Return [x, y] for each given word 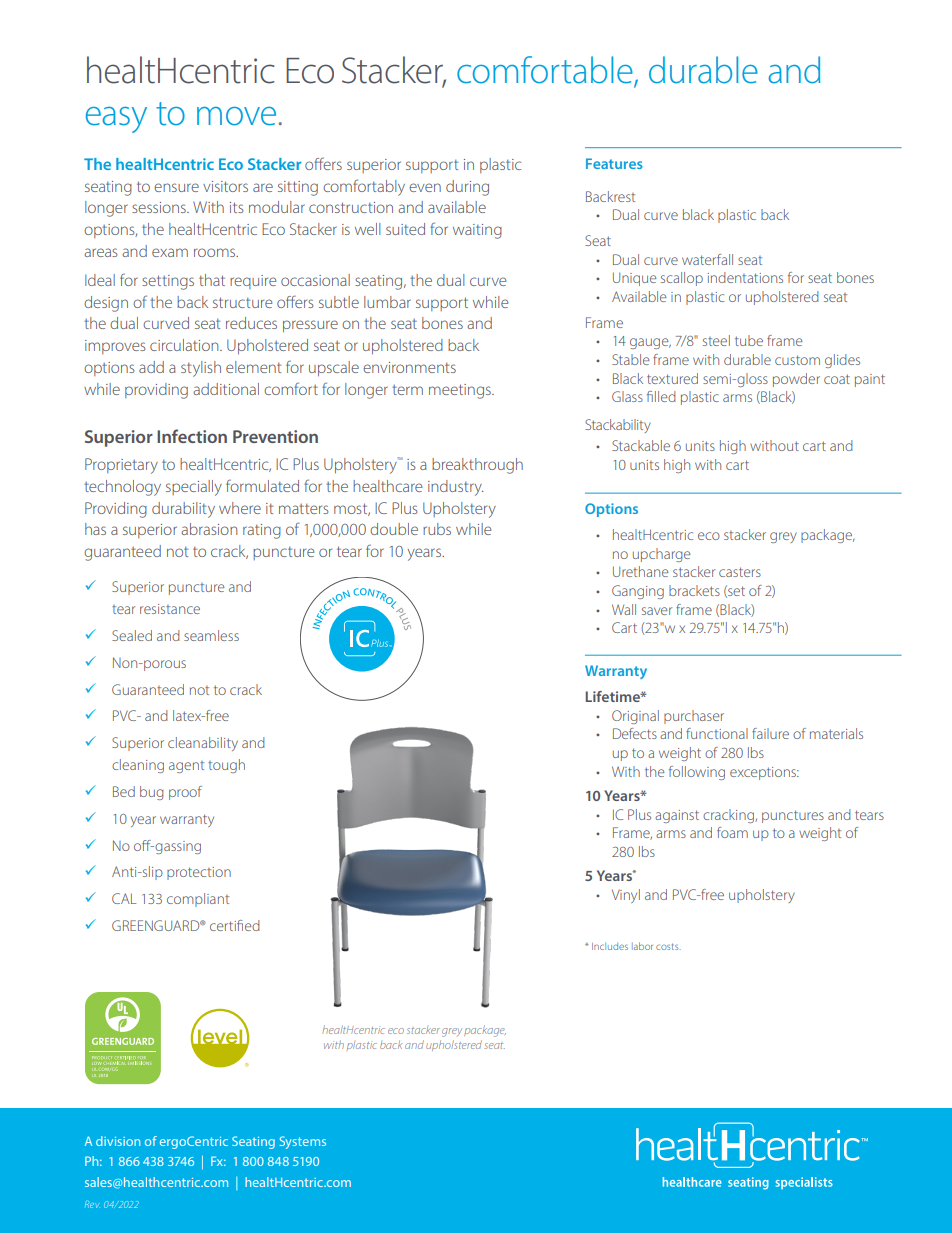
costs [668, 946]
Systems [303, 1142]
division [118, 1141]
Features [614, 163]
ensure [176, 187]
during [467, 188]
